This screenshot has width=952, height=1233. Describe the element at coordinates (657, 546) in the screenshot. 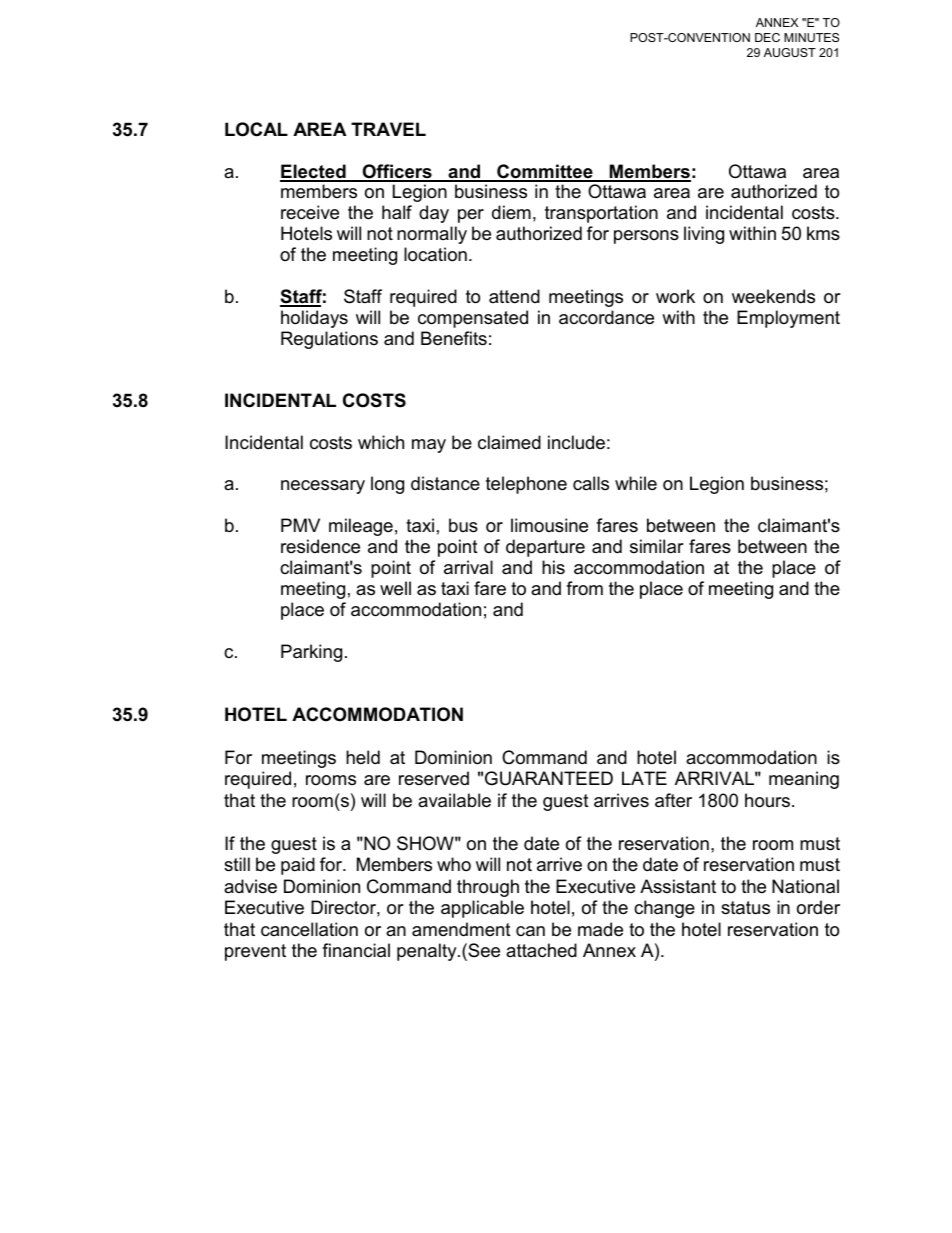

I see `similar` at that location.
